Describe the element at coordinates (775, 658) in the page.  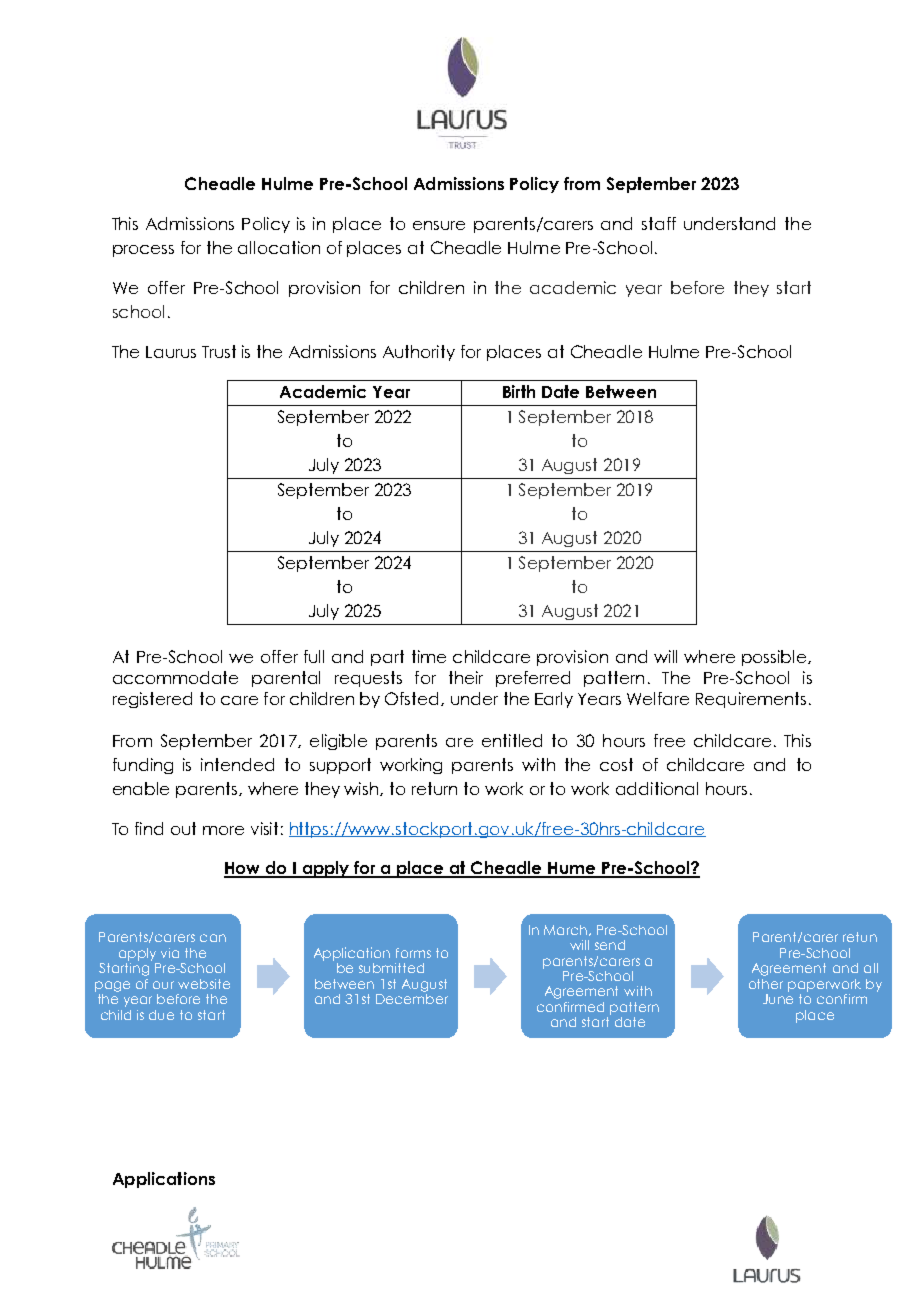
I see `possible` at that location.
